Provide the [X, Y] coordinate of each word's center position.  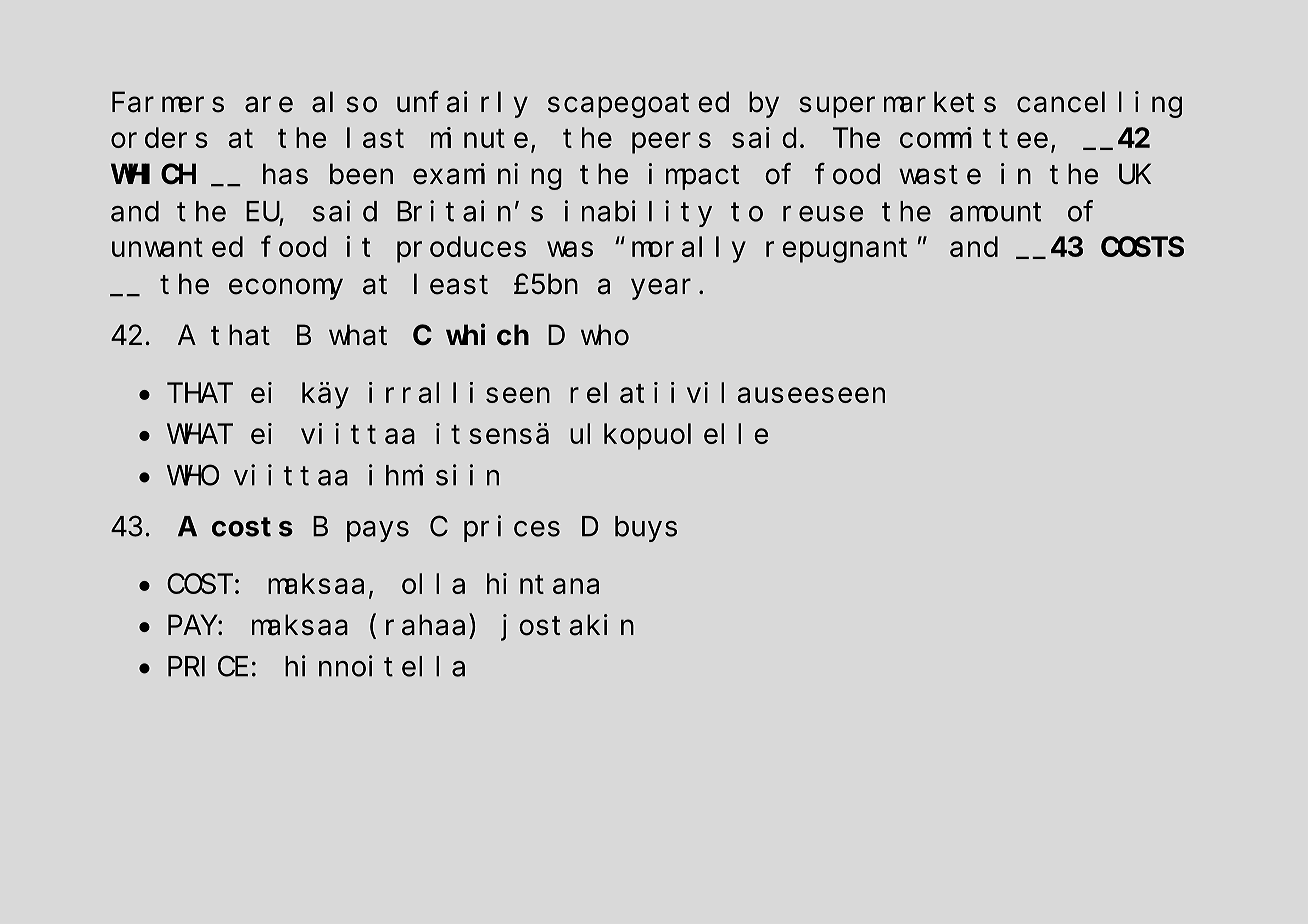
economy [286, 289]
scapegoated [638, 105]
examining [487, 176]
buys [646, 529]
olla [433, 584]
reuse [823, 214]
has [285, 174]
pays [378, 531]
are [269, 105]
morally [689, 250]
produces [461, 250]
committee [974, 137]
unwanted [177, 247]
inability [638, 213]
